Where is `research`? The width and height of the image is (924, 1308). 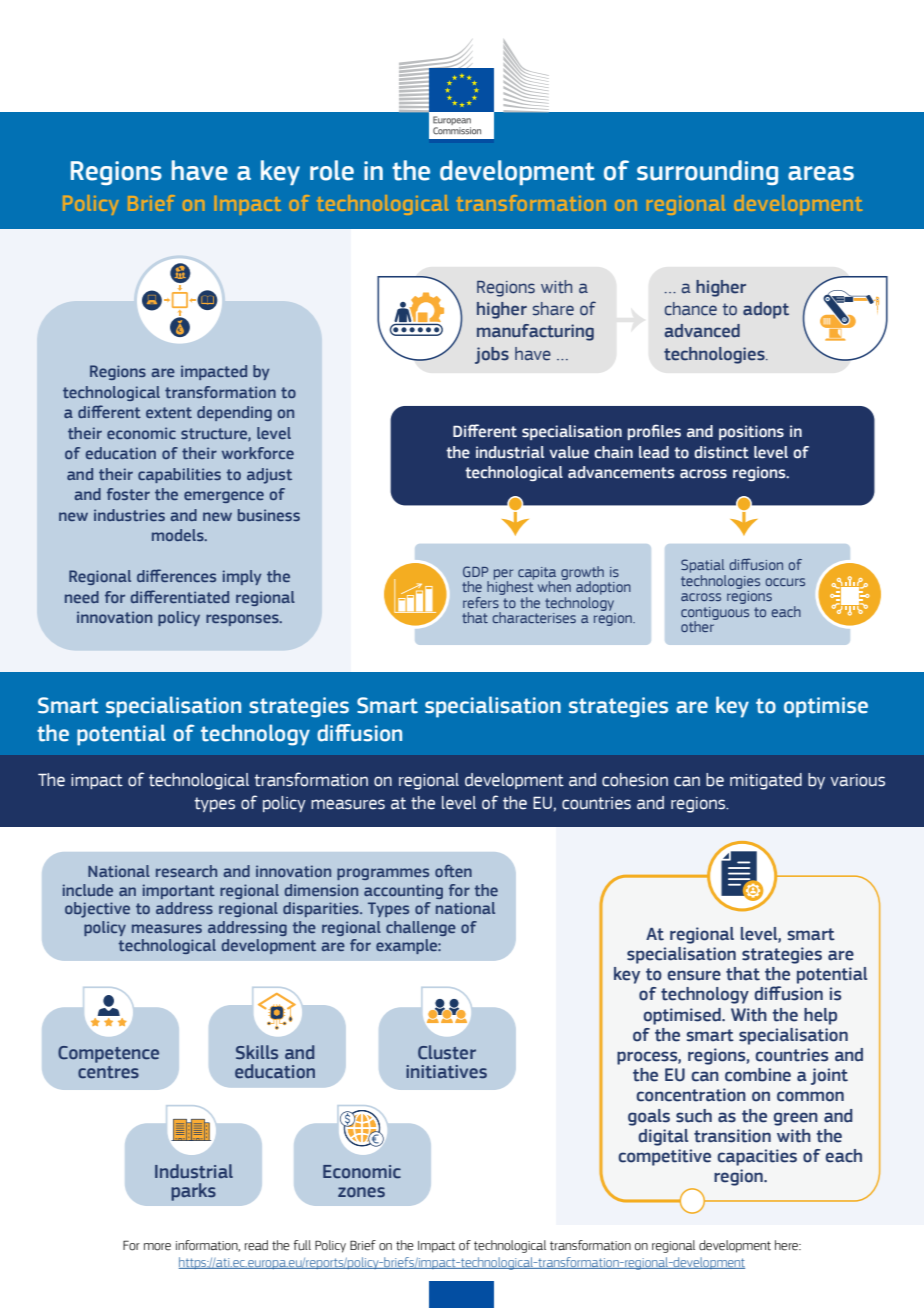 research is located at coordinates (186, 871).
